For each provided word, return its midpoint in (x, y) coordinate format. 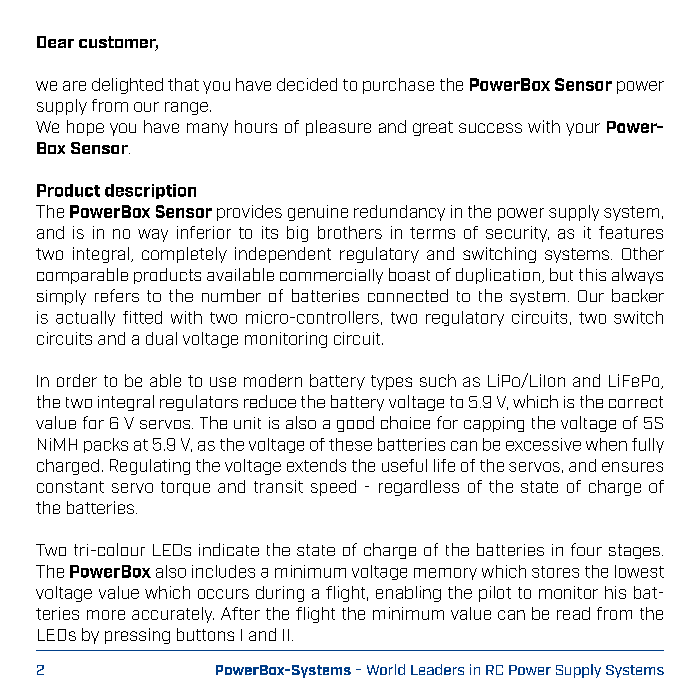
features (631, 232)
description (150, 191)
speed (333, 488)
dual (161, 338)
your (583, 129)
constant (70, 487)
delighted (127, 86)
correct (636, 402)
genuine (318, 213)
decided (307, 84)
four (586, 549)
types (391, 382)
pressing (137, 636)
